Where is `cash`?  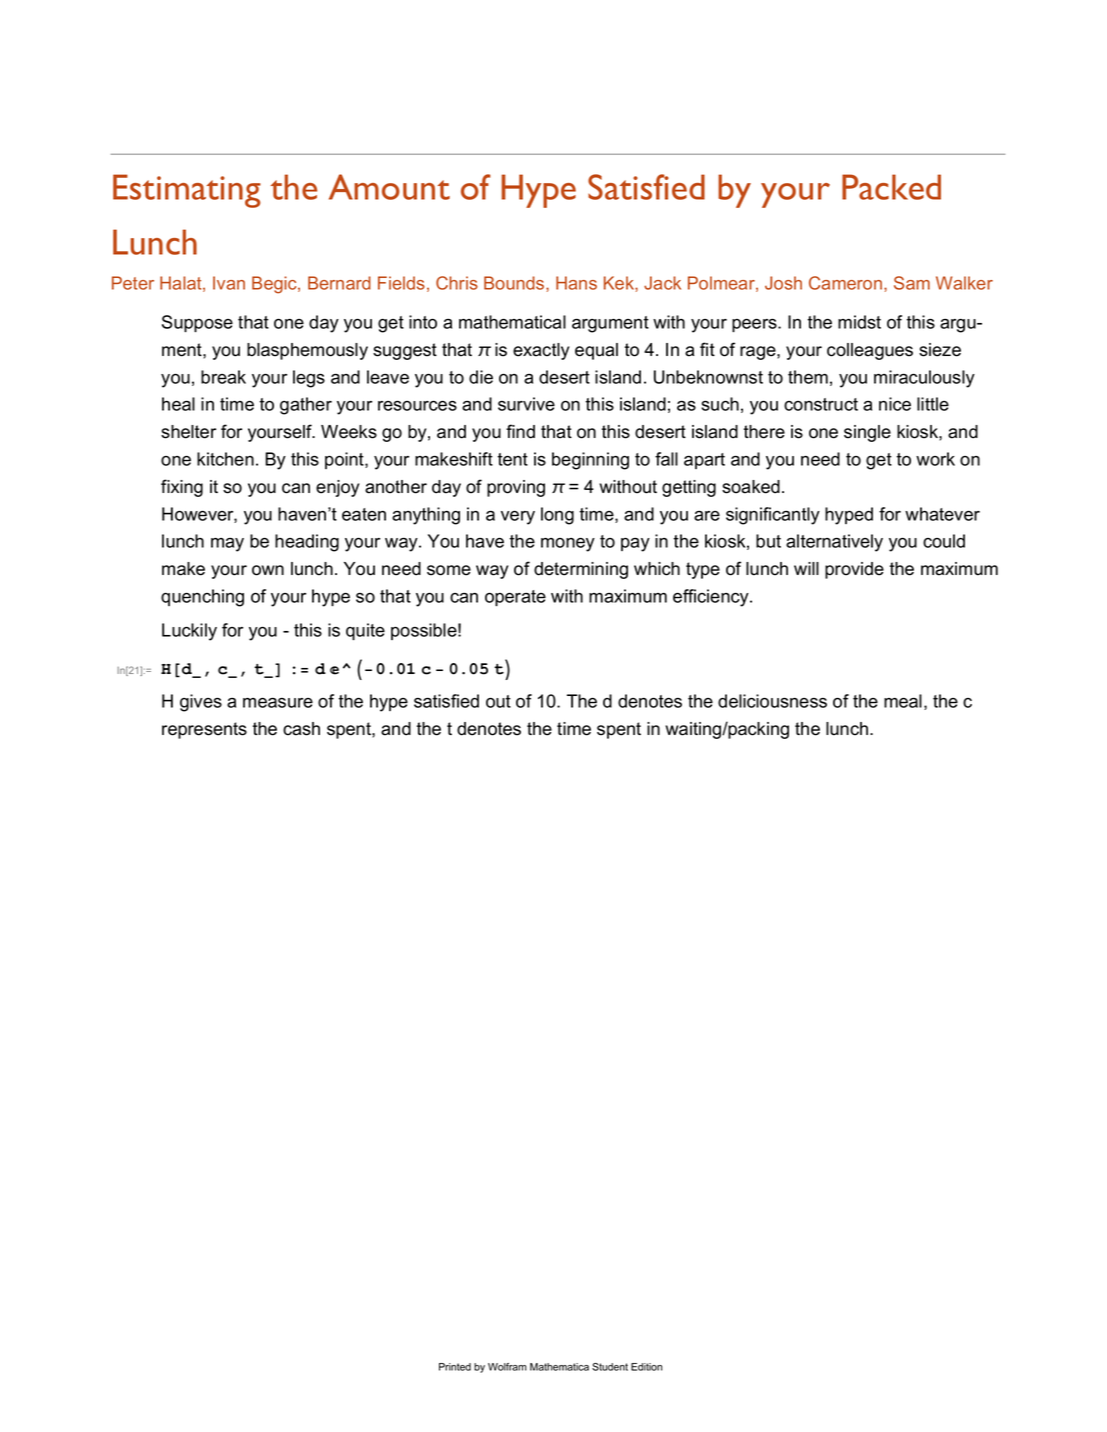 cash is located at coordinates (301, 729).
